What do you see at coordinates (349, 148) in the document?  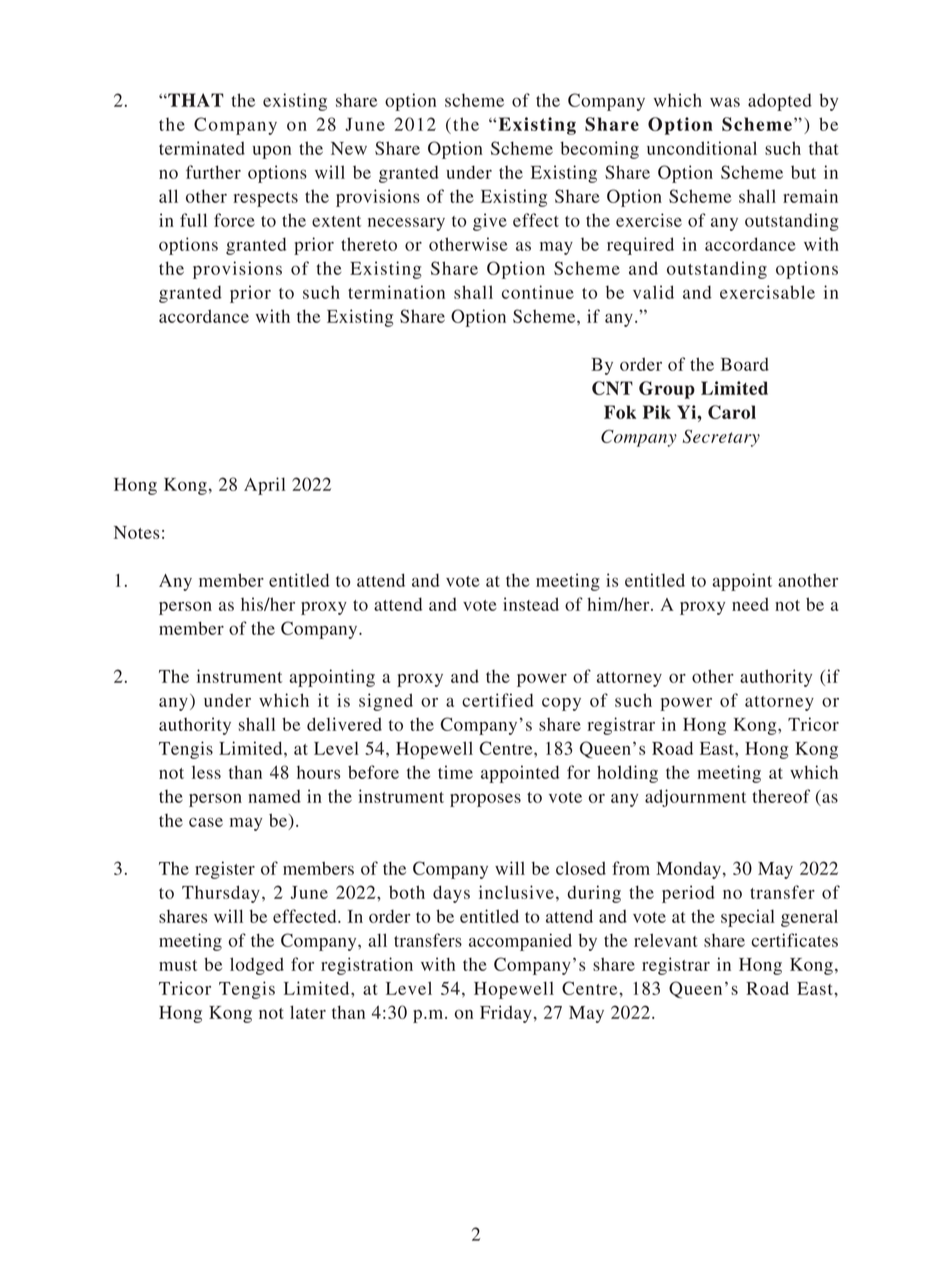 I see `New` at bounding box center [349, 148].
